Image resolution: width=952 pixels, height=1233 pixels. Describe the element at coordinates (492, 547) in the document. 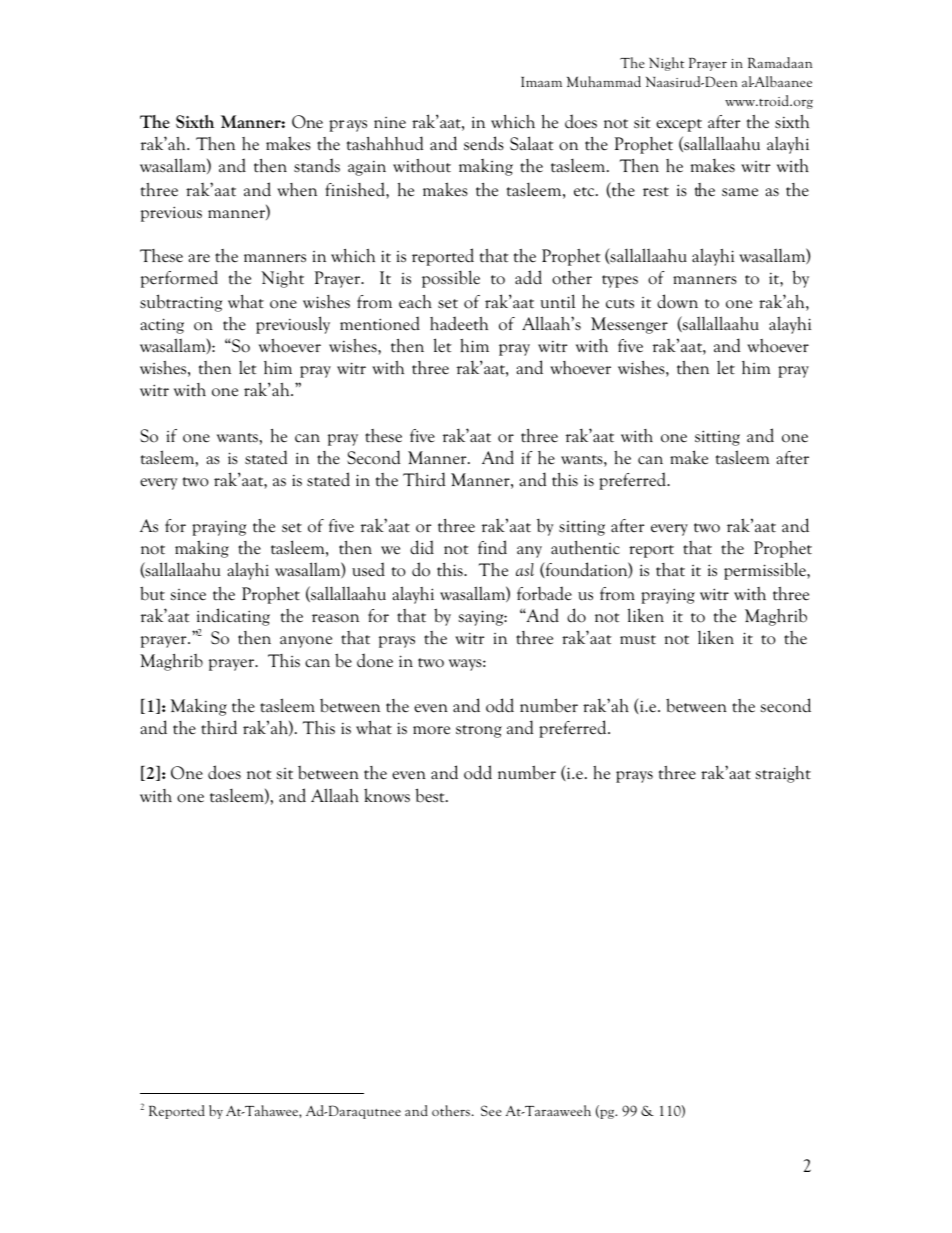

I see `find` at that location.
